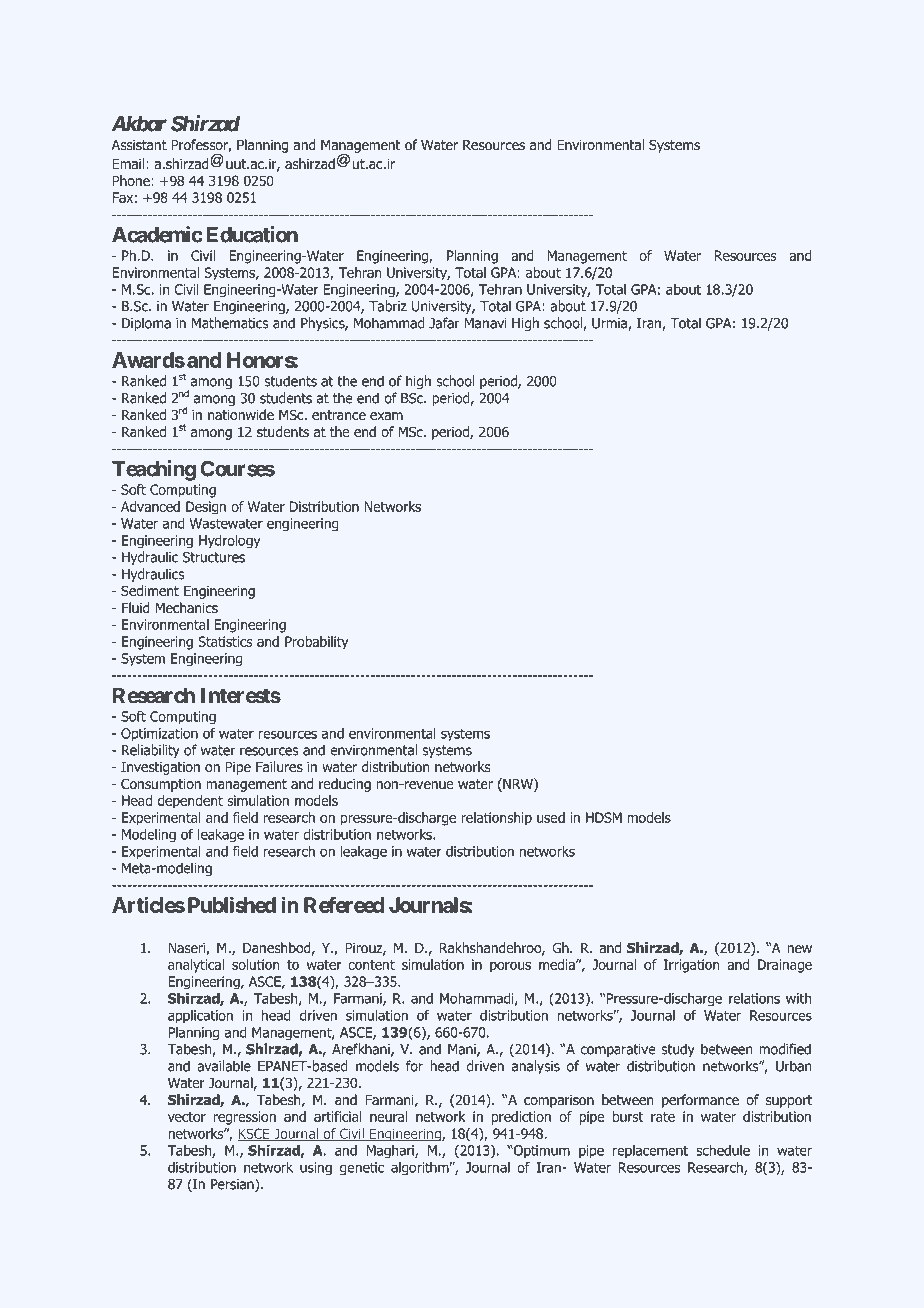 The height and width of the screenshot is (1308, 924). Describe the element at coordinates (723, 1150) in the screenshot. I see `schedule` at that location.
